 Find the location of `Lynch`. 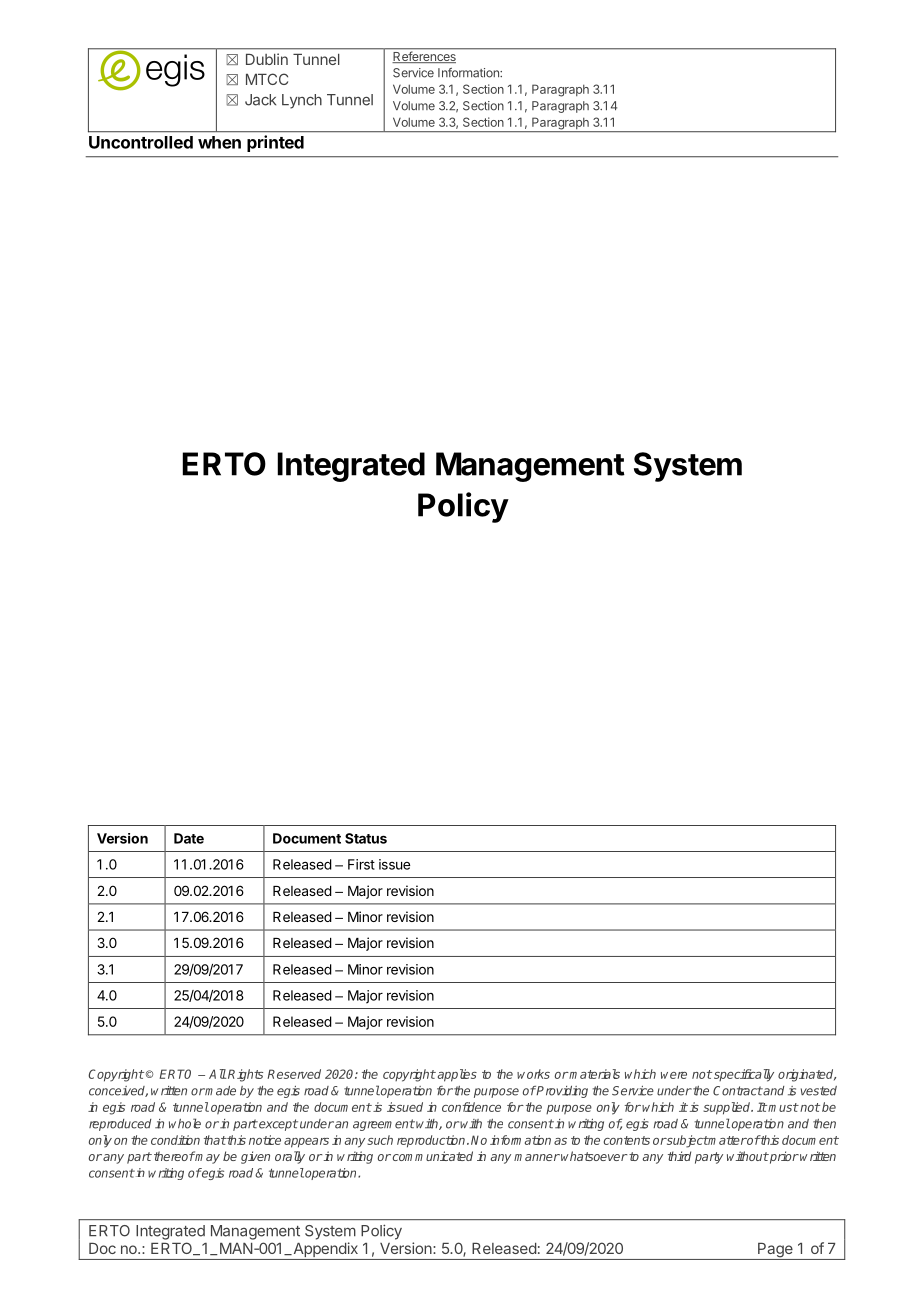

Lynch is located at coordinates (302, 101).
